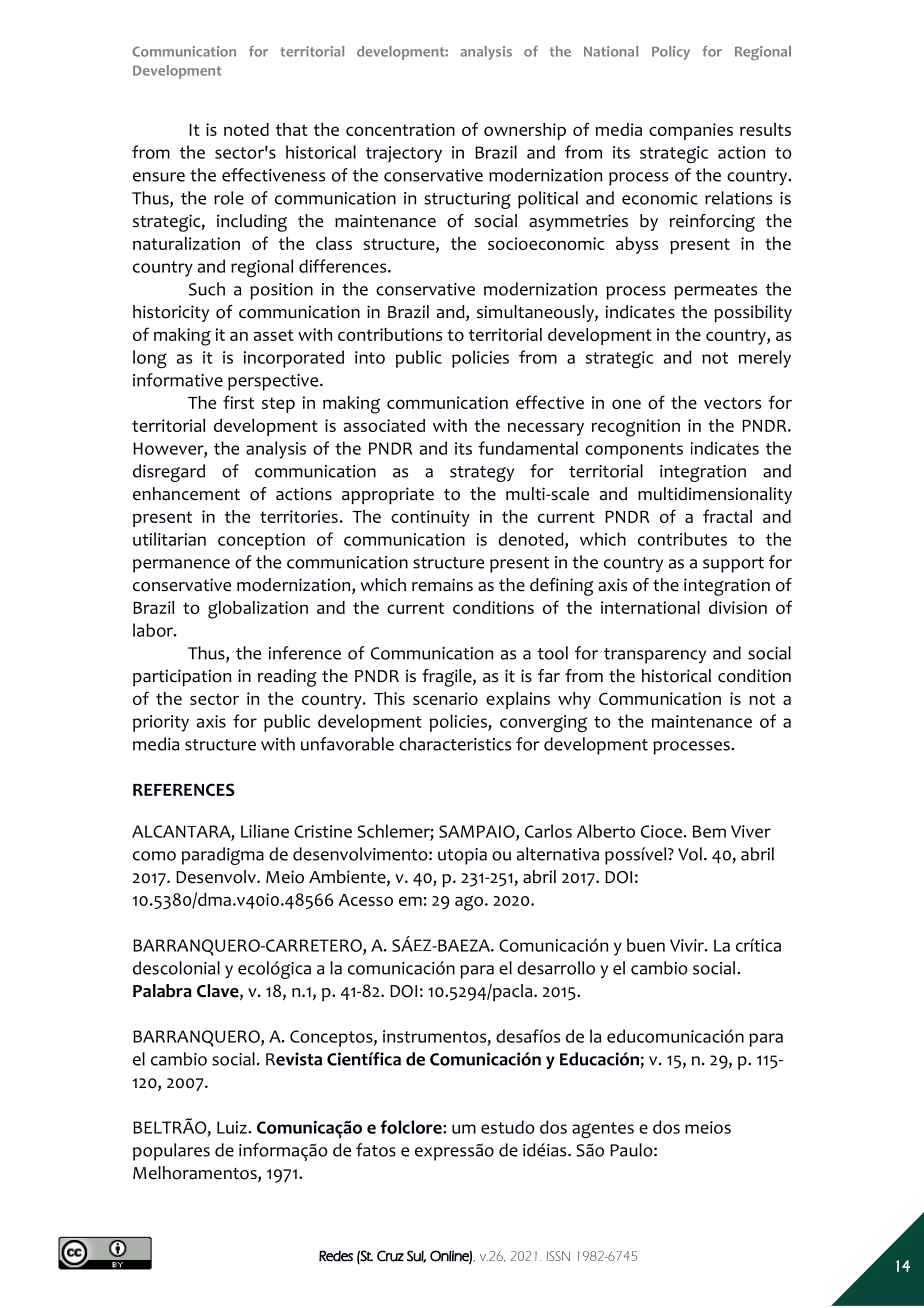  Describe the element at coordinates (709, 831) in the document. I see `Bem` at that location.
